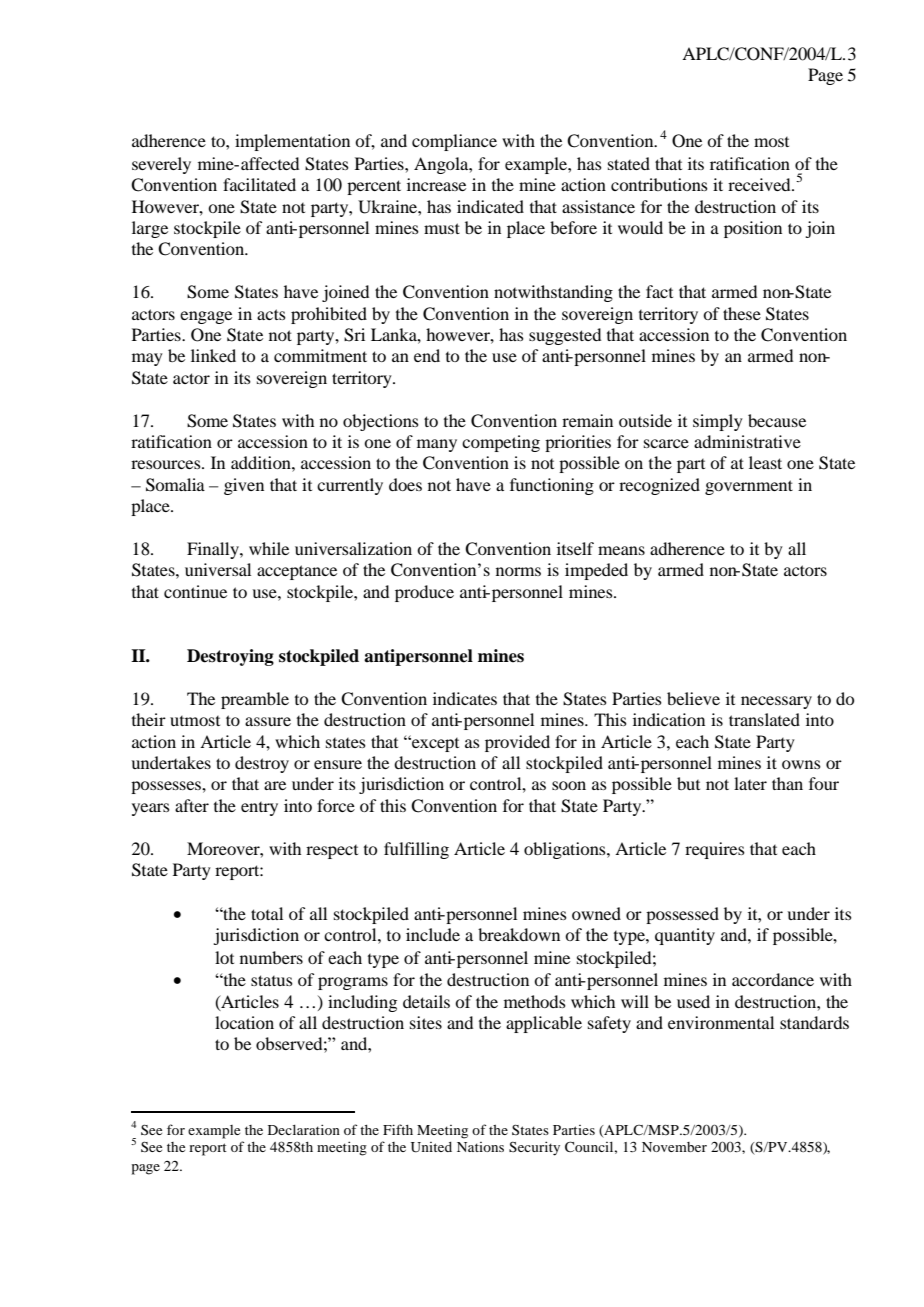  What do you see at coordinates (750, 783) in the screenshot?
I see `later` at bounding box center [750, 783].
